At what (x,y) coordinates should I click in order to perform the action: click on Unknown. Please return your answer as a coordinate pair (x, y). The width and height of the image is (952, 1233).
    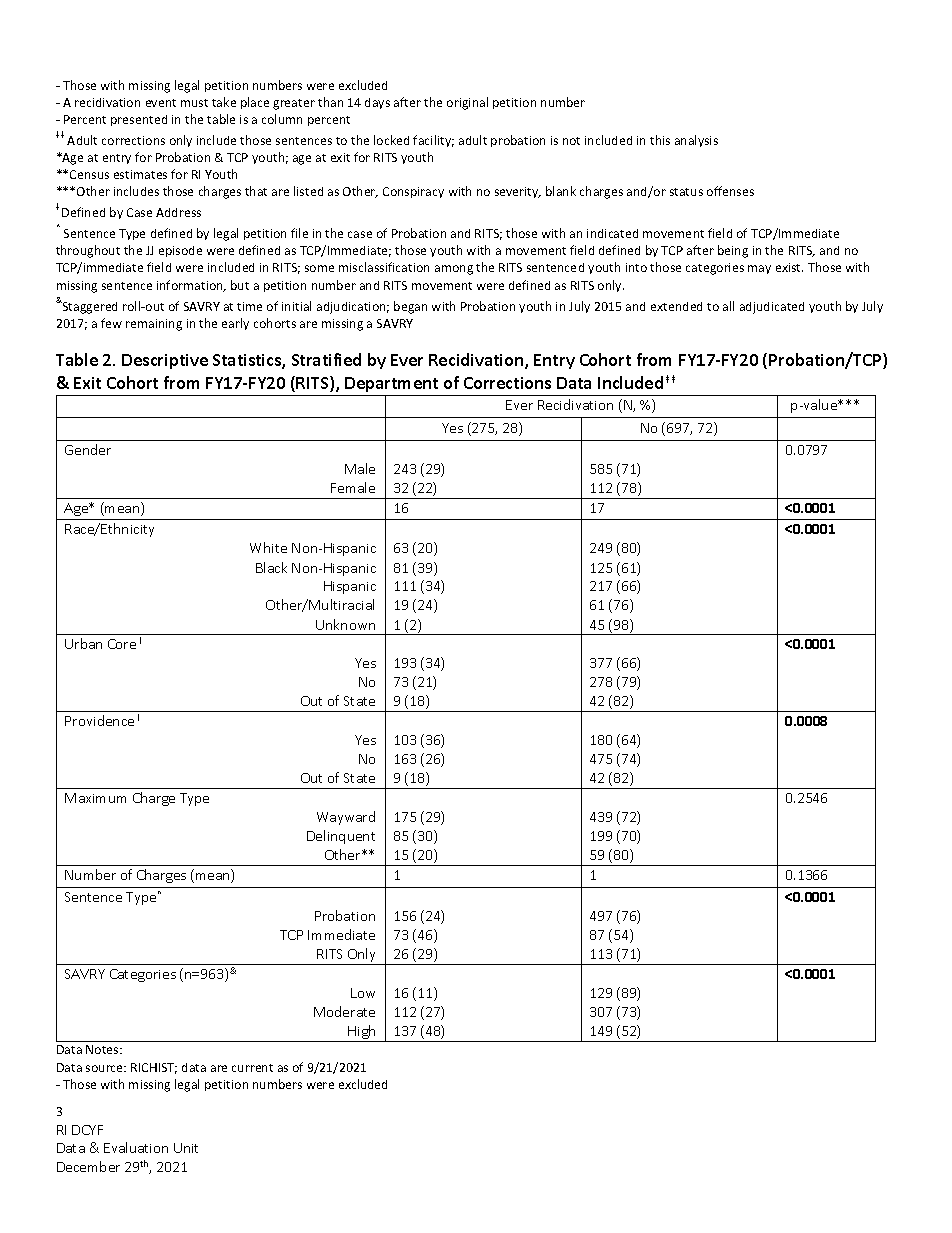
    Looking at the image, I should click on (345, 624).
